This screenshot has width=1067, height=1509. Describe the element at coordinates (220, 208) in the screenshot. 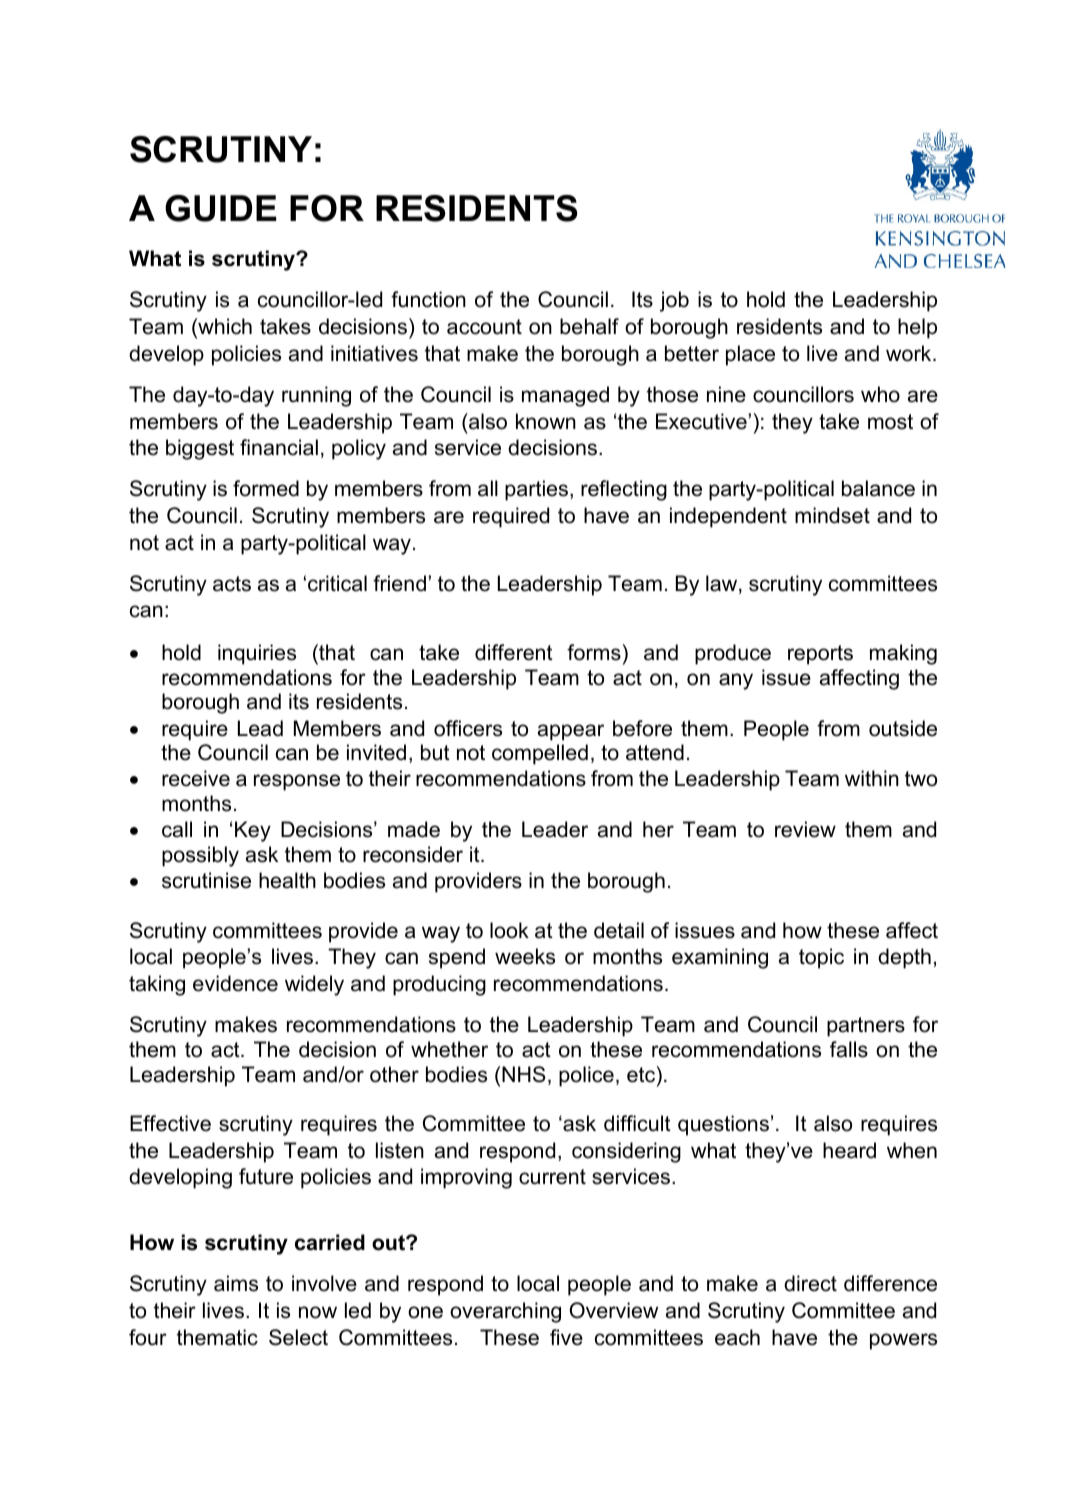

I see `GUIDE` at that location.
